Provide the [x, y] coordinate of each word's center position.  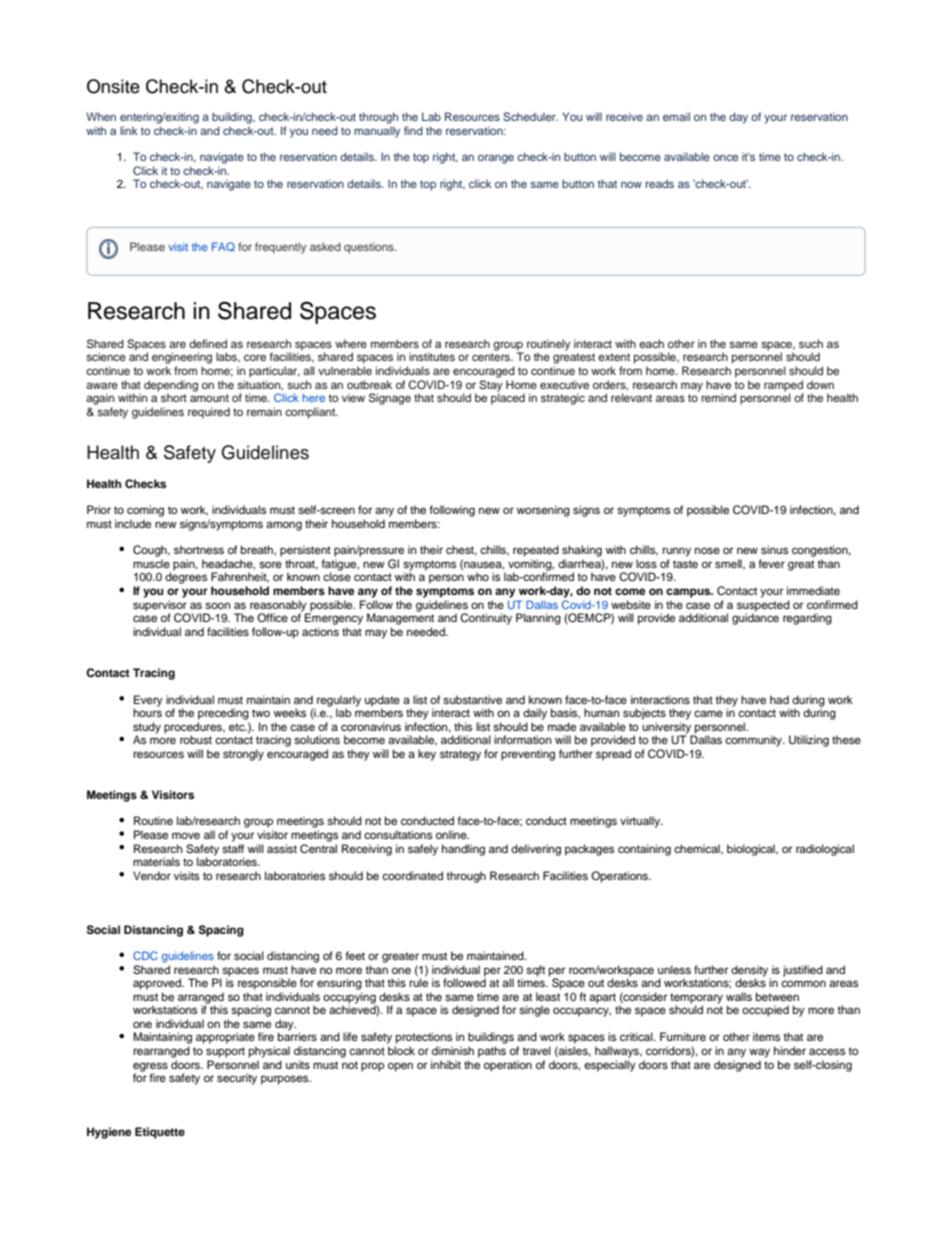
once [725, 157]
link [129, 130]
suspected [763, 607]
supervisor [160, 607]
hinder [790, 1050]
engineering [182, 358]
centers [492, 357]
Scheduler [530, 116]
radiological [825, 850]
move [186, 835]
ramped [783, 386]
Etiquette [160, 1133]
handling [463, 850]
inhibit [446, 1064]
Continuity [486, 619]
